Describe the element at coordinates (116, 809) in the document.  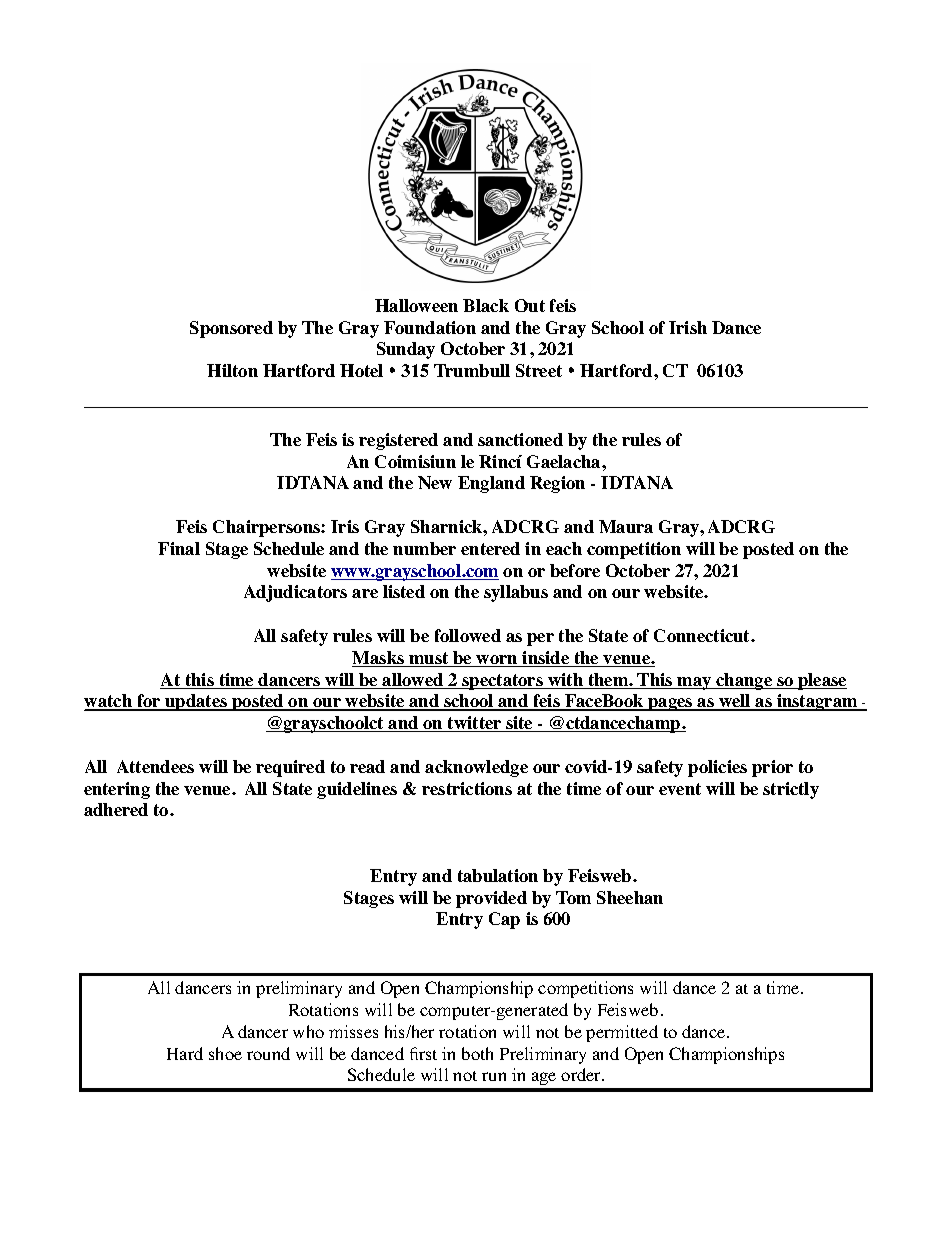
I see `adhered` at that location.
